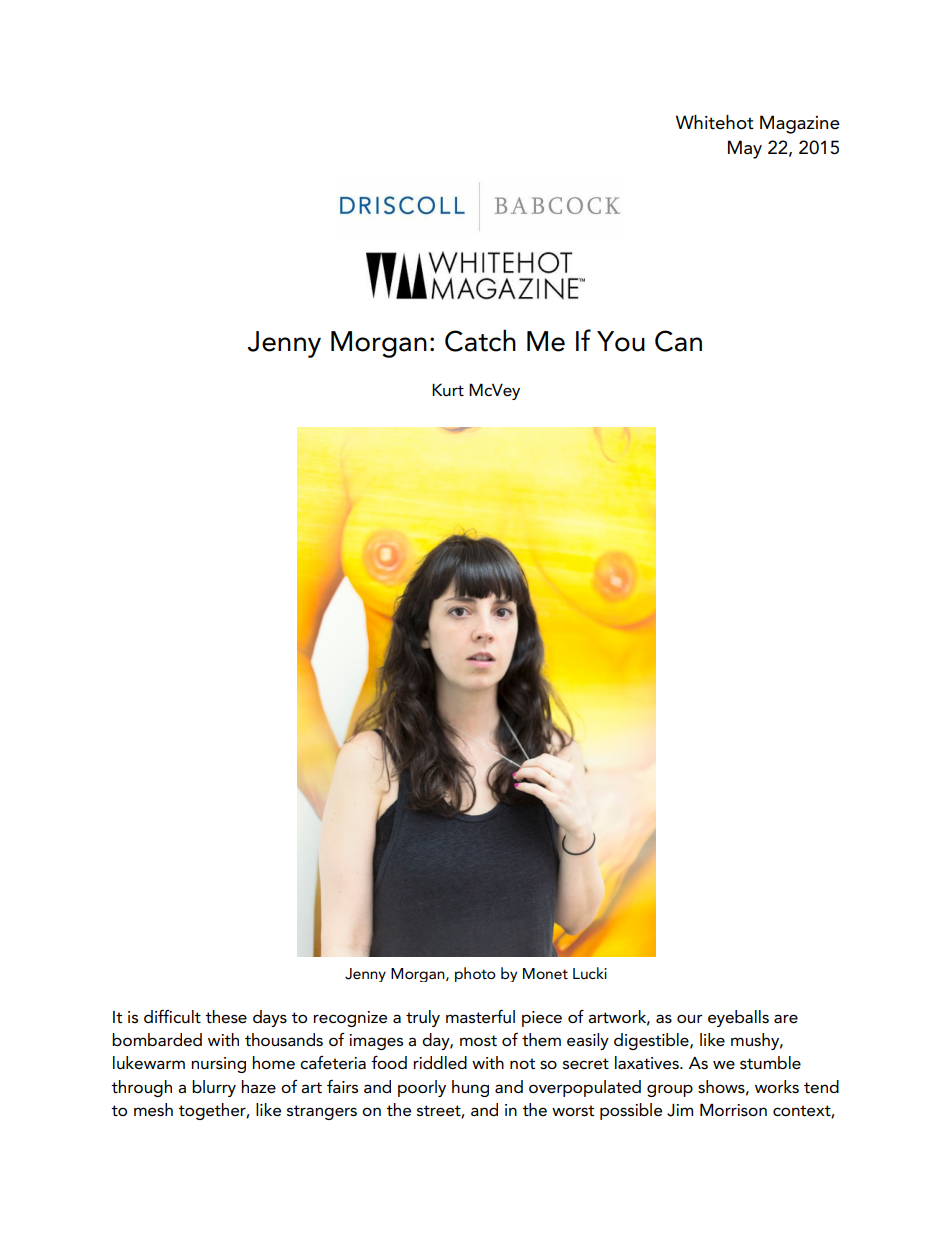 This image has width=952, height=1233. Describe the element at coordinates (226, 1017) in the image. I see `these` at that location.
